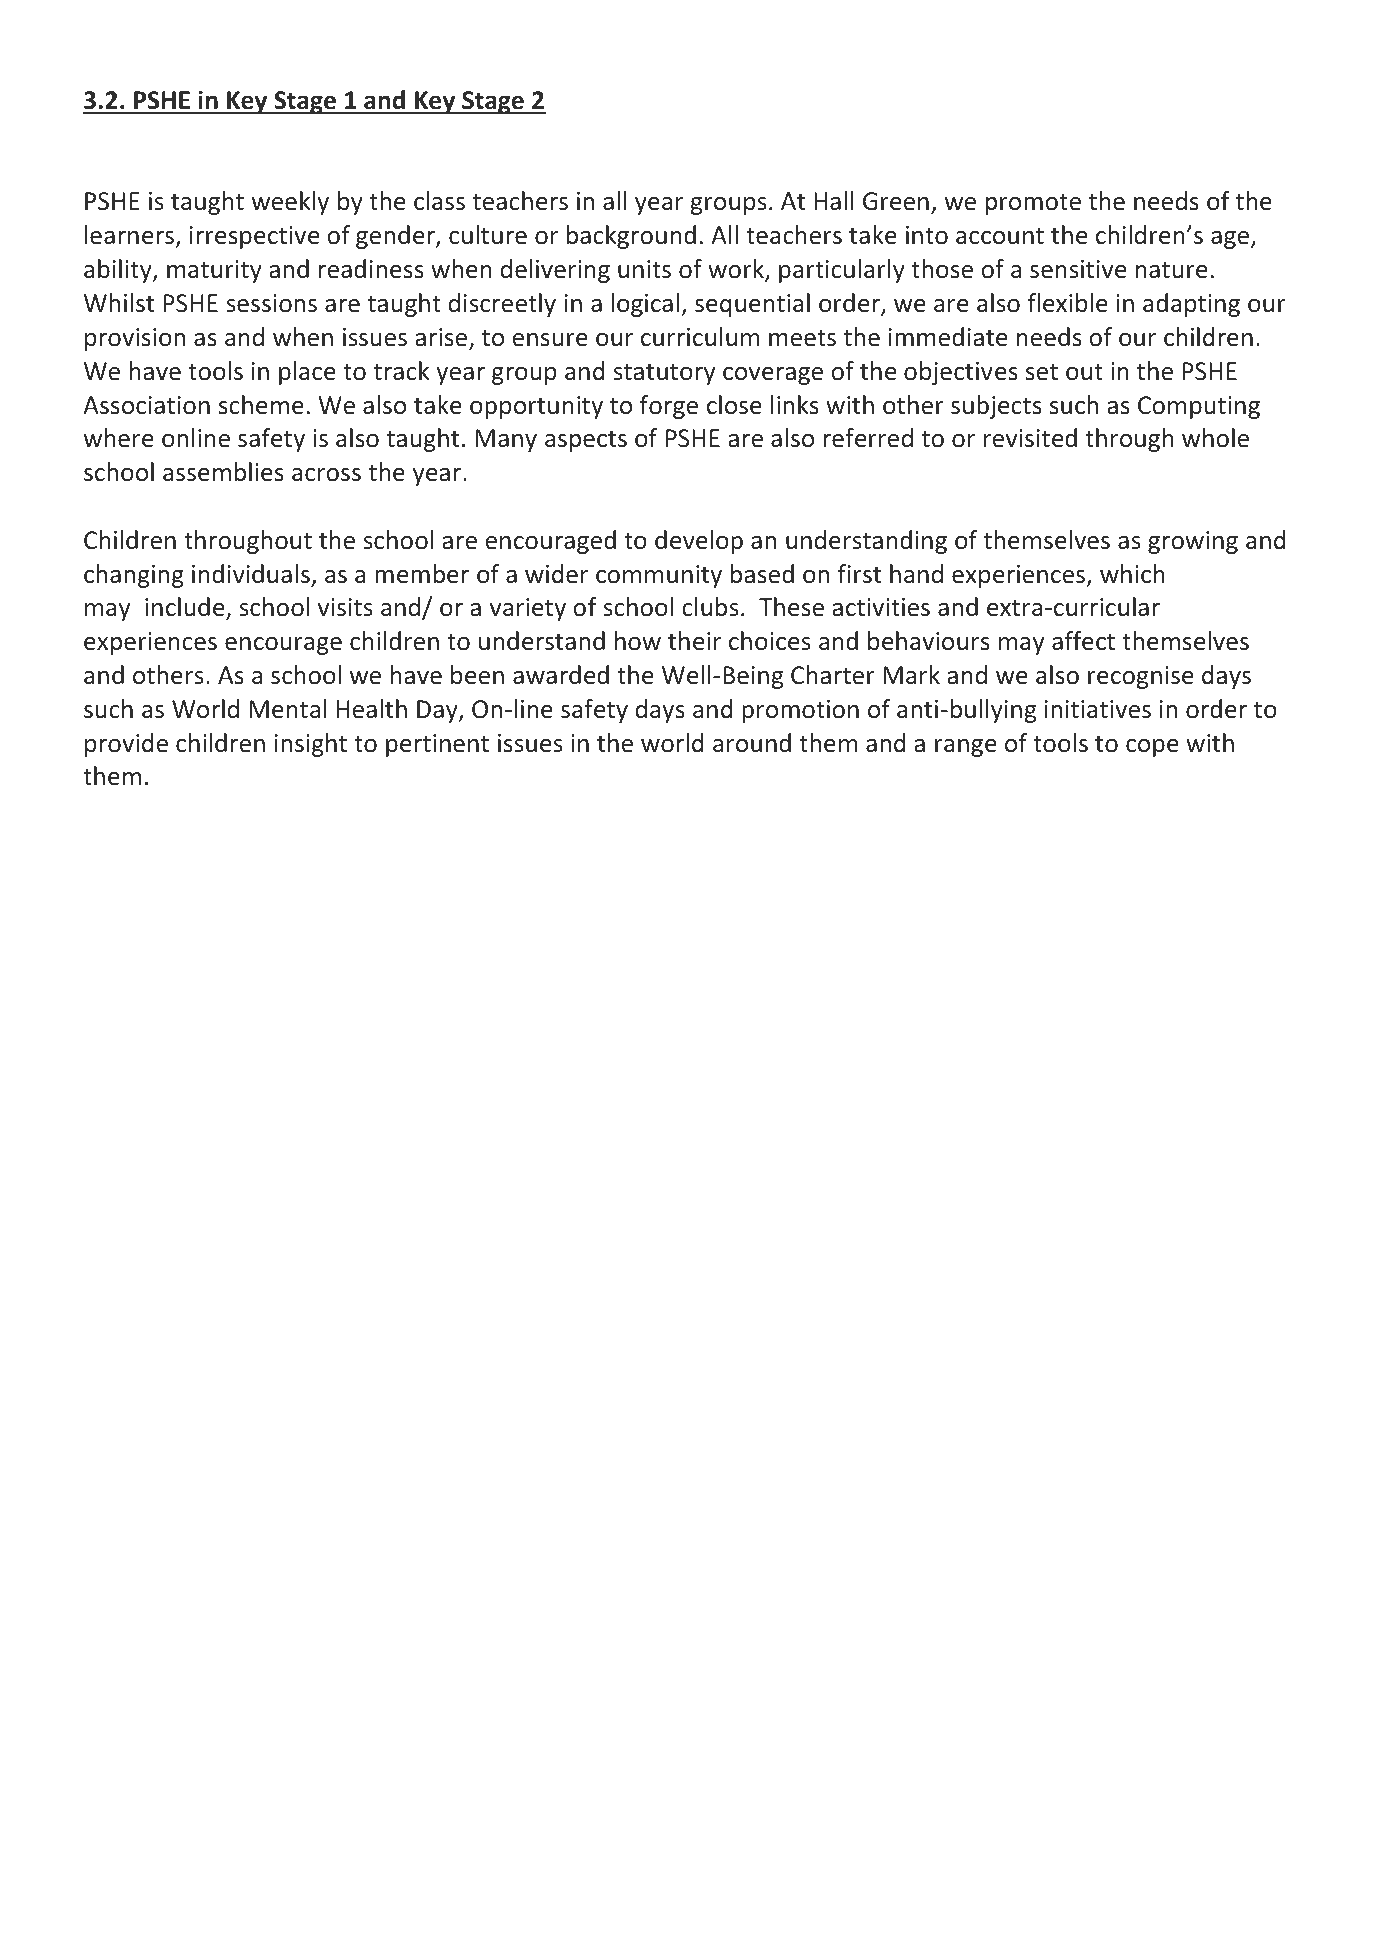 The height and width of the document is (1944, 1374). Describe the element at coordinates (1098, 709) in the document. I see `initiatives` at that location.
